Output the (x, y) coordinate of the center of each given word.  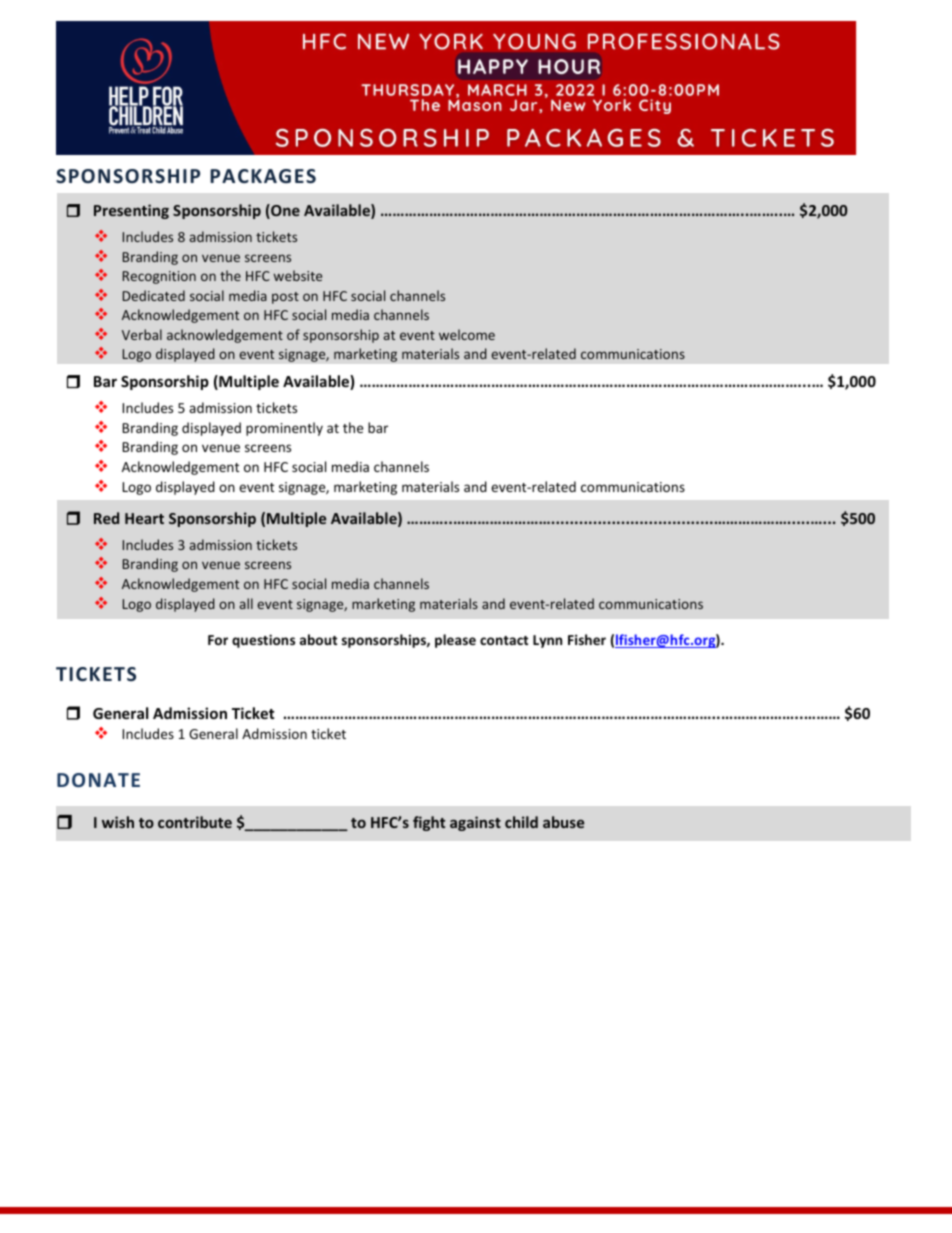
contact (504, 640)
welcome (467, 334)
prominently (284, 429)
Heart (144, 518)
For (218, 640)
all (246, 603)
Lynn (547, 641)
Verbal (142, 334)
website (298, 275)
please (455, 641)
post (285, 298)
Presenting (131, 211)
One (284, 211)
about (318, 639)
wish (118, 822)
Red (106, 518)
